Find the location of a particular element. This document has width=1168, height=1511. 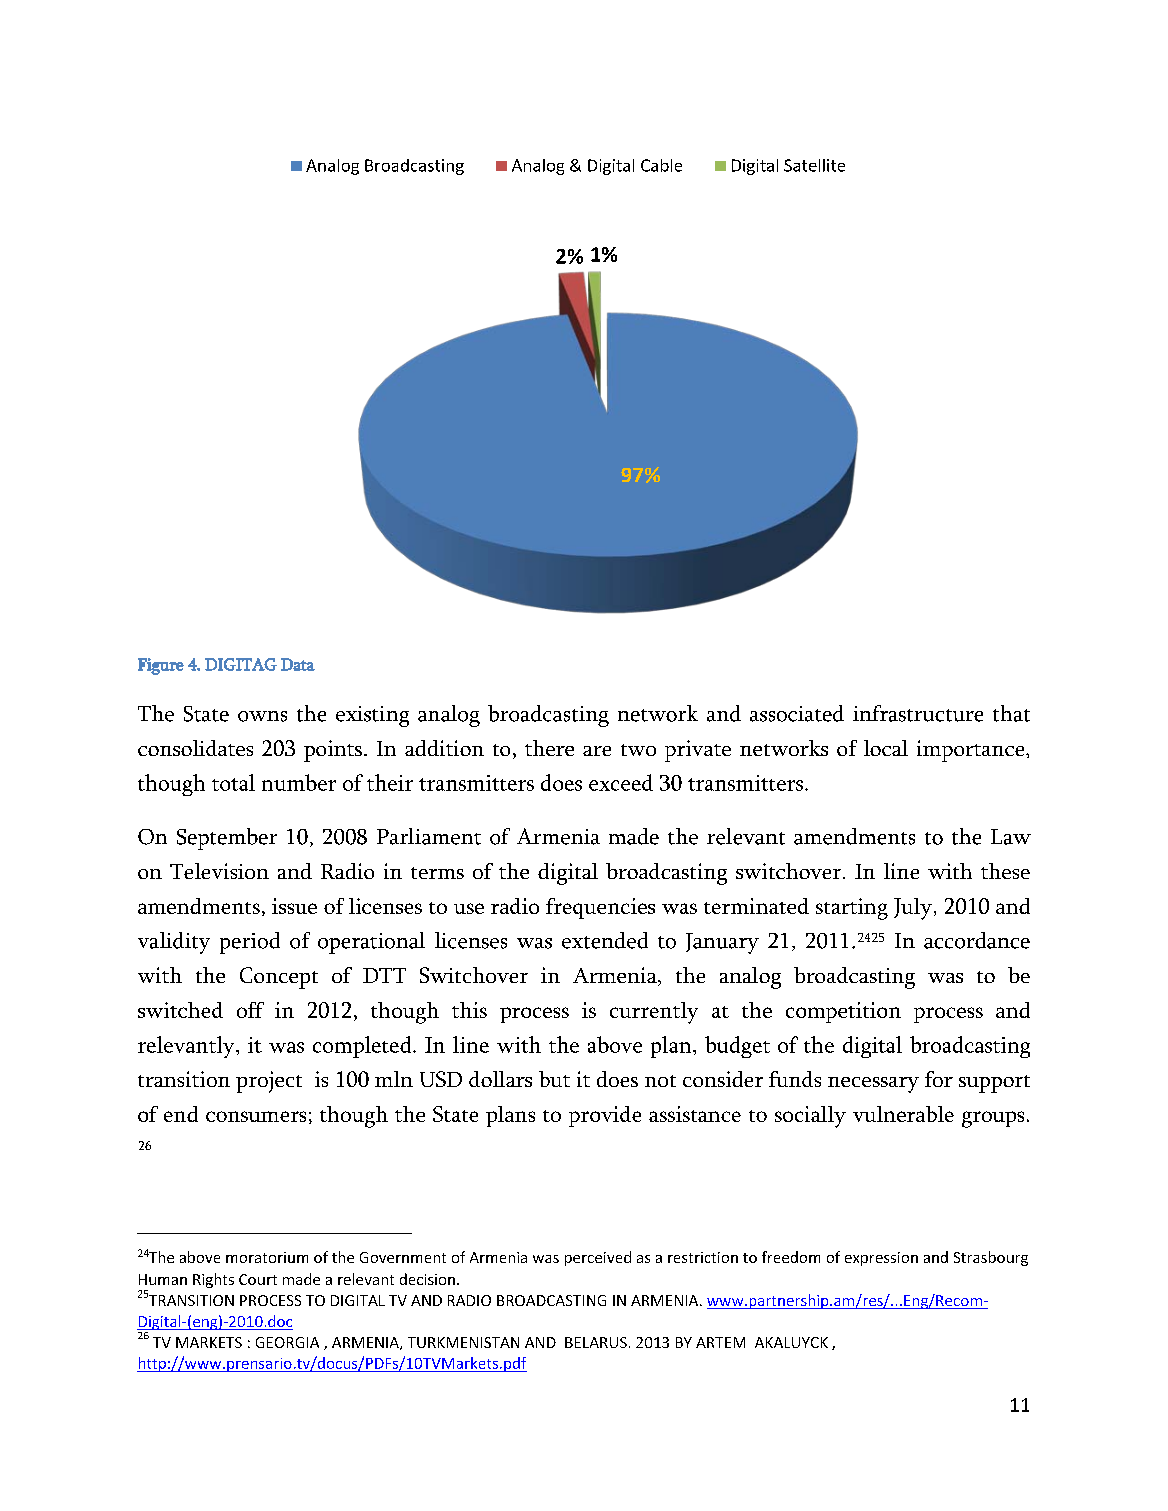

period is located at coordinates (250, 943).
